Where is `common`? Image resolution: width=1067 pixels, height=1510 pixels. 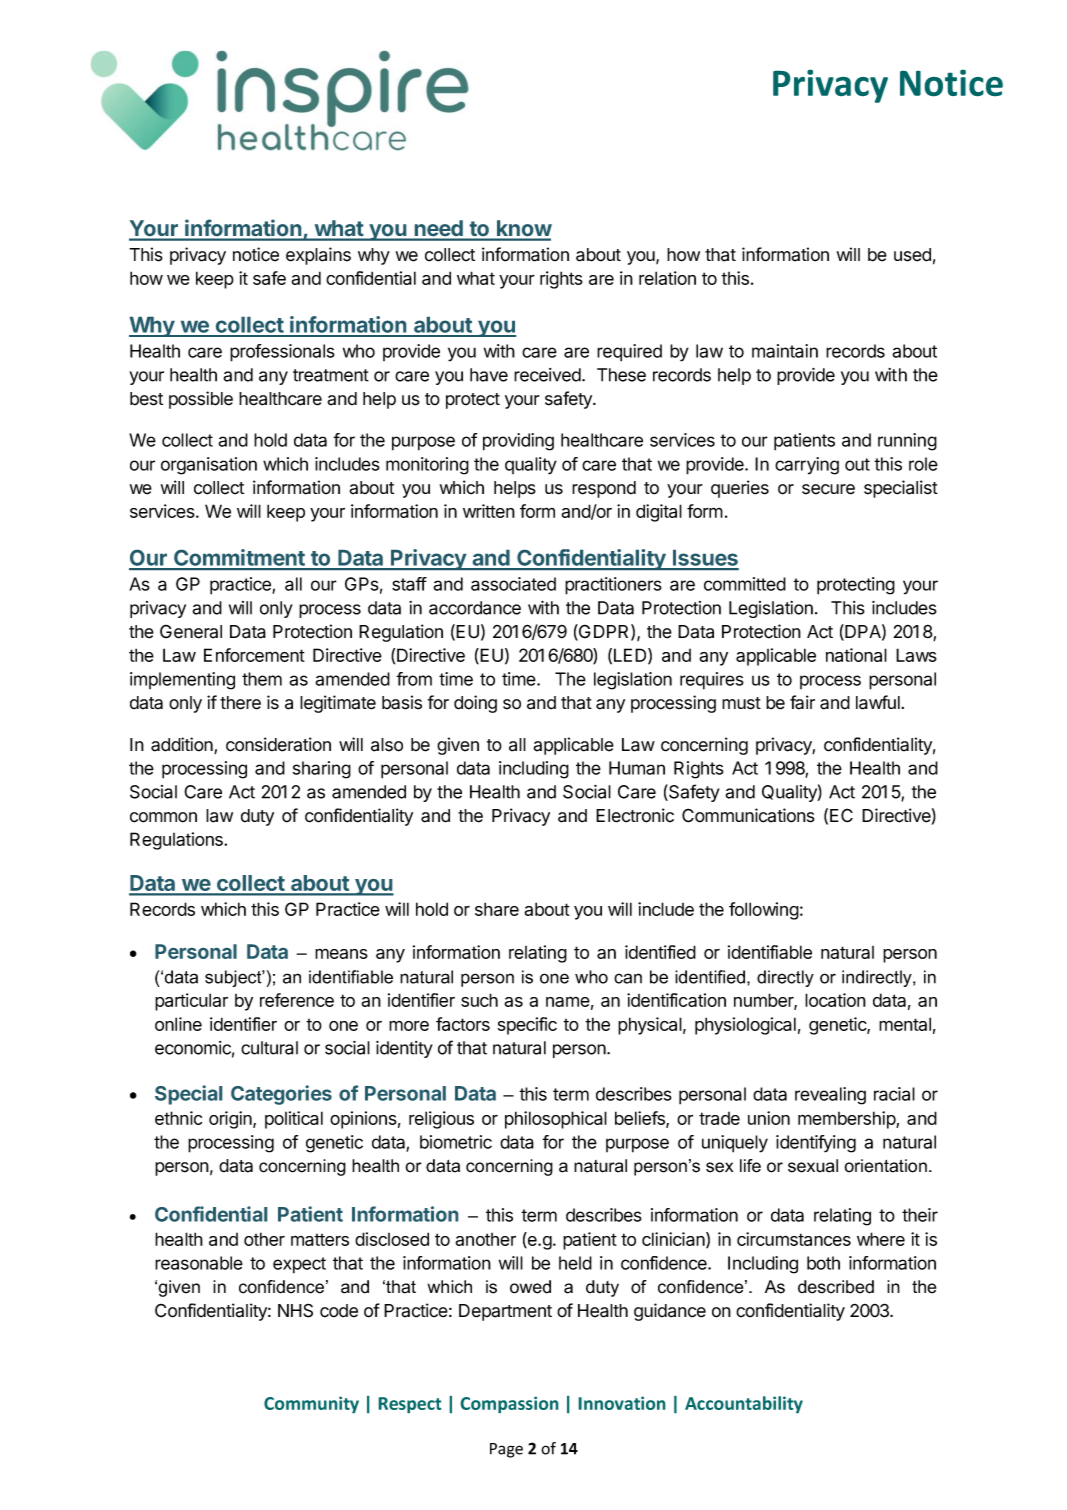 common is located at coordinates (163, 817).
